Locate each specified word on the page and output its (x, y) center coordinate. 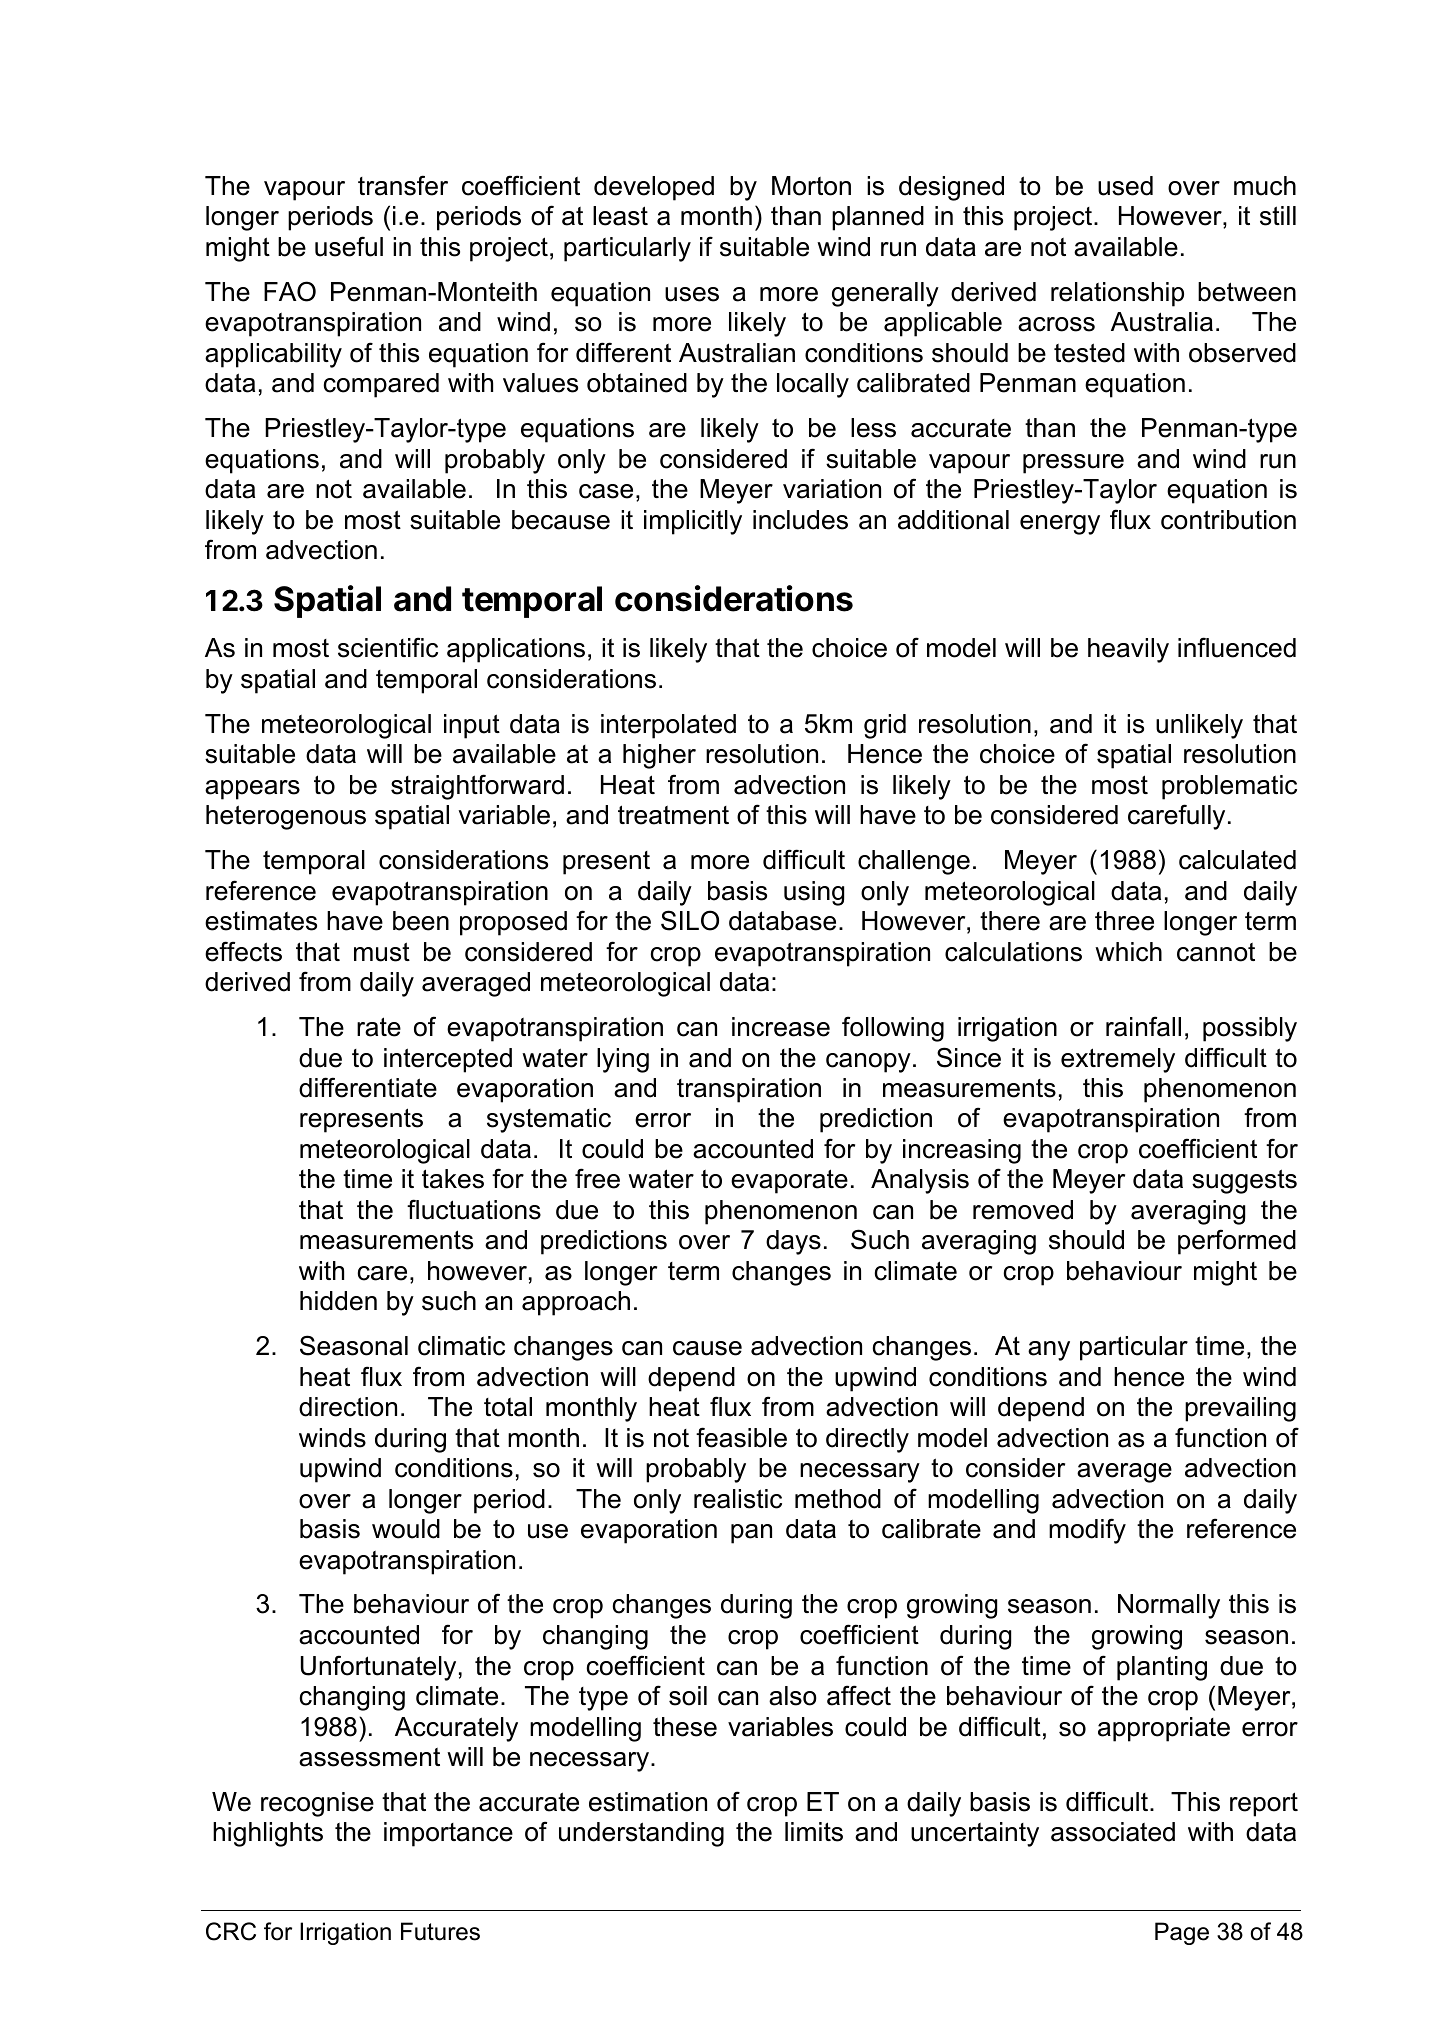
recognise (317, 1804)
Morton (811, 186)
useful (349, 246)
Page (1182, 1933)
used (1125, 186)
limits (814, 1832)
